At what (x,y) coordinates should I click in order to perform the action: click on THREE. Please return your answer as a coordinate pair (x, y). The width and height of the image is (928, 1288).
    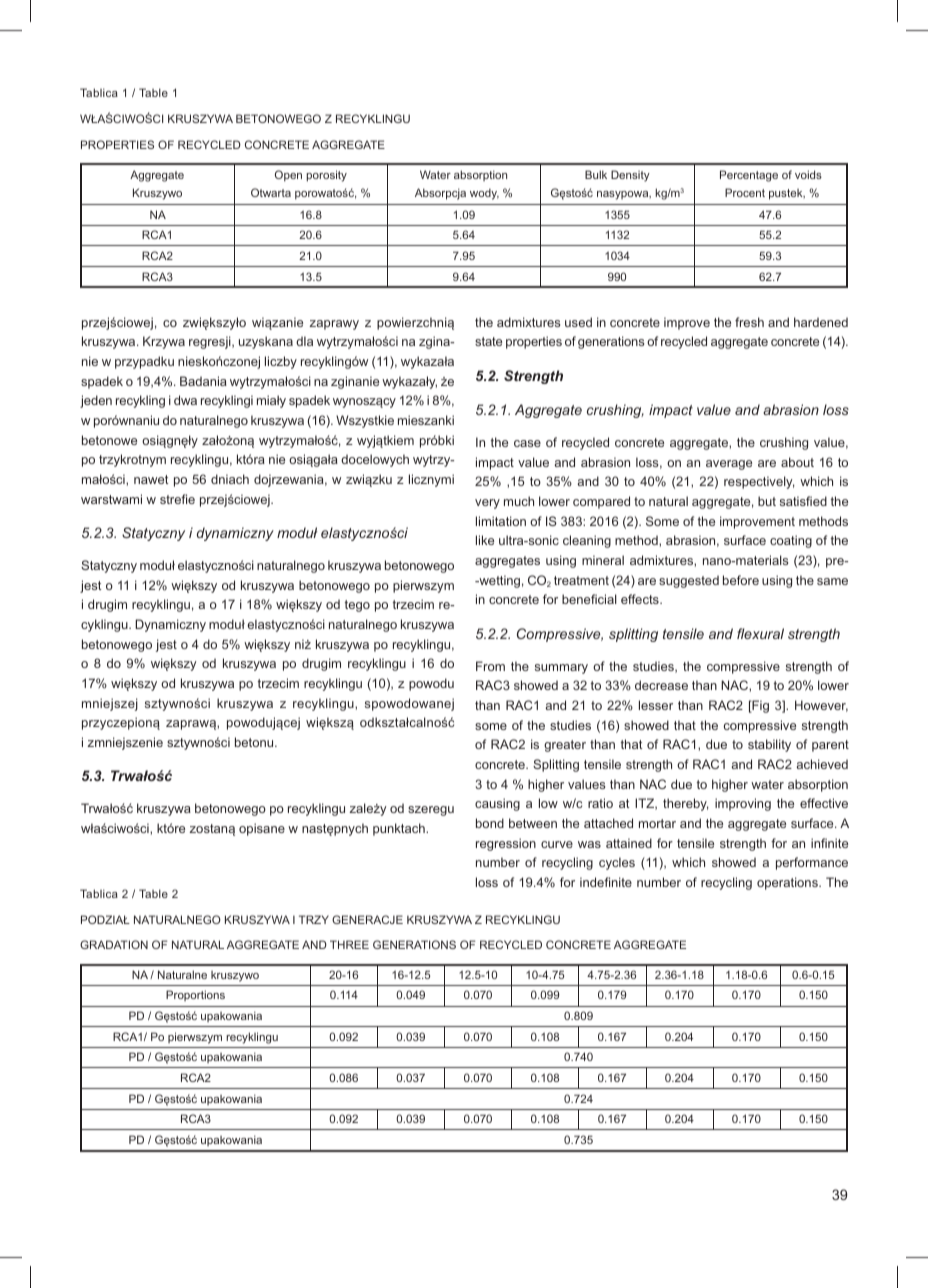
    Looking at the image, I should click on (349, 944).
